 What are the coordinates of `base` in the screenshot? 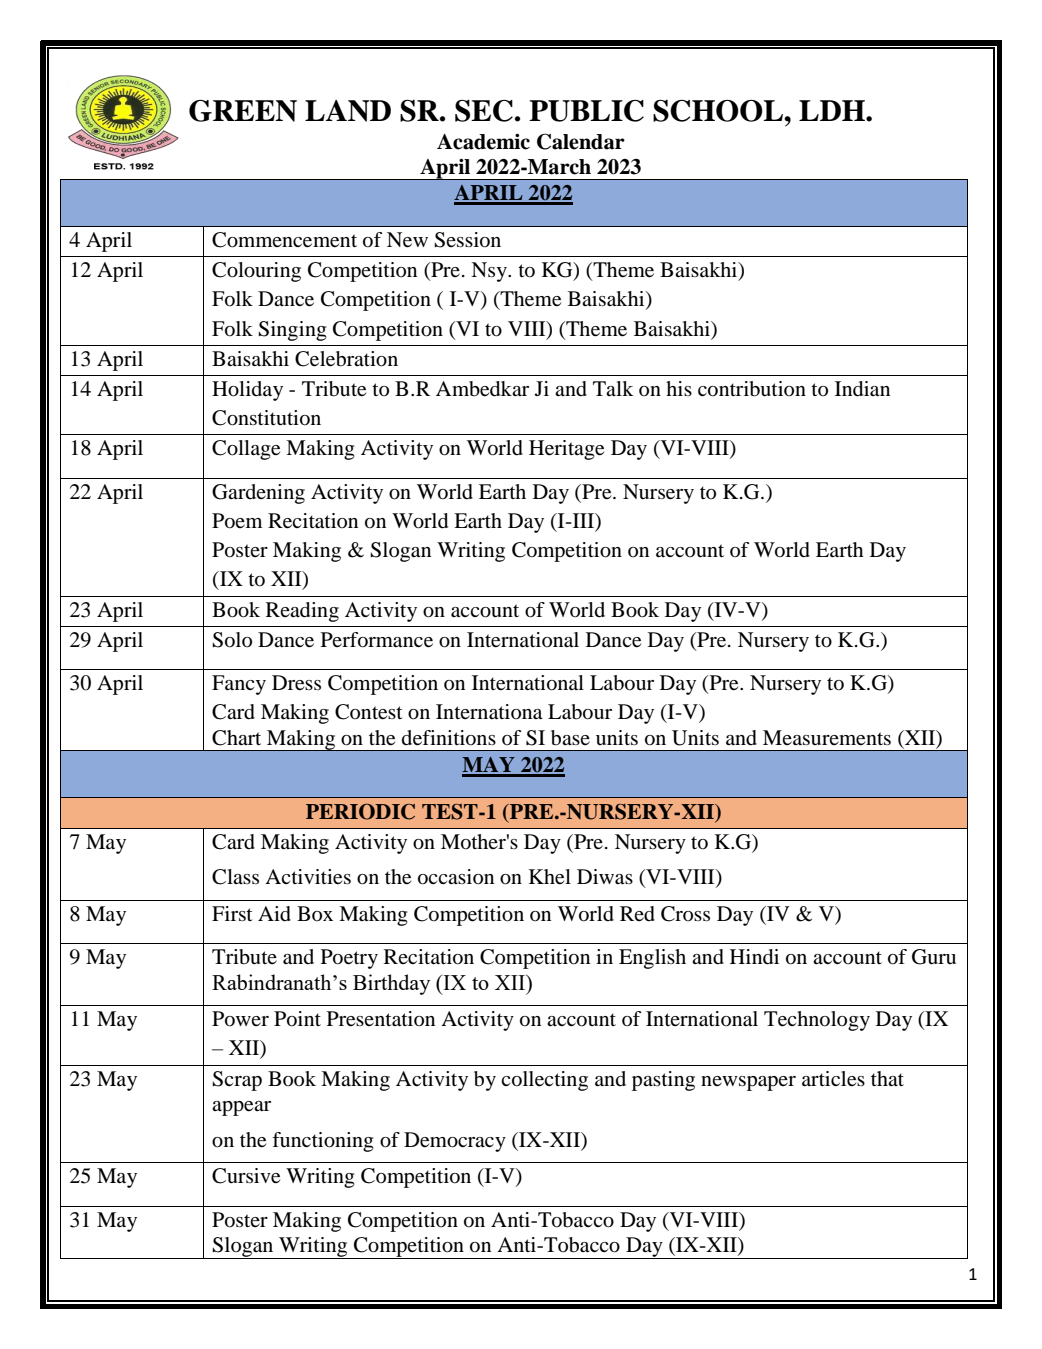 It's located at (570, 738).
